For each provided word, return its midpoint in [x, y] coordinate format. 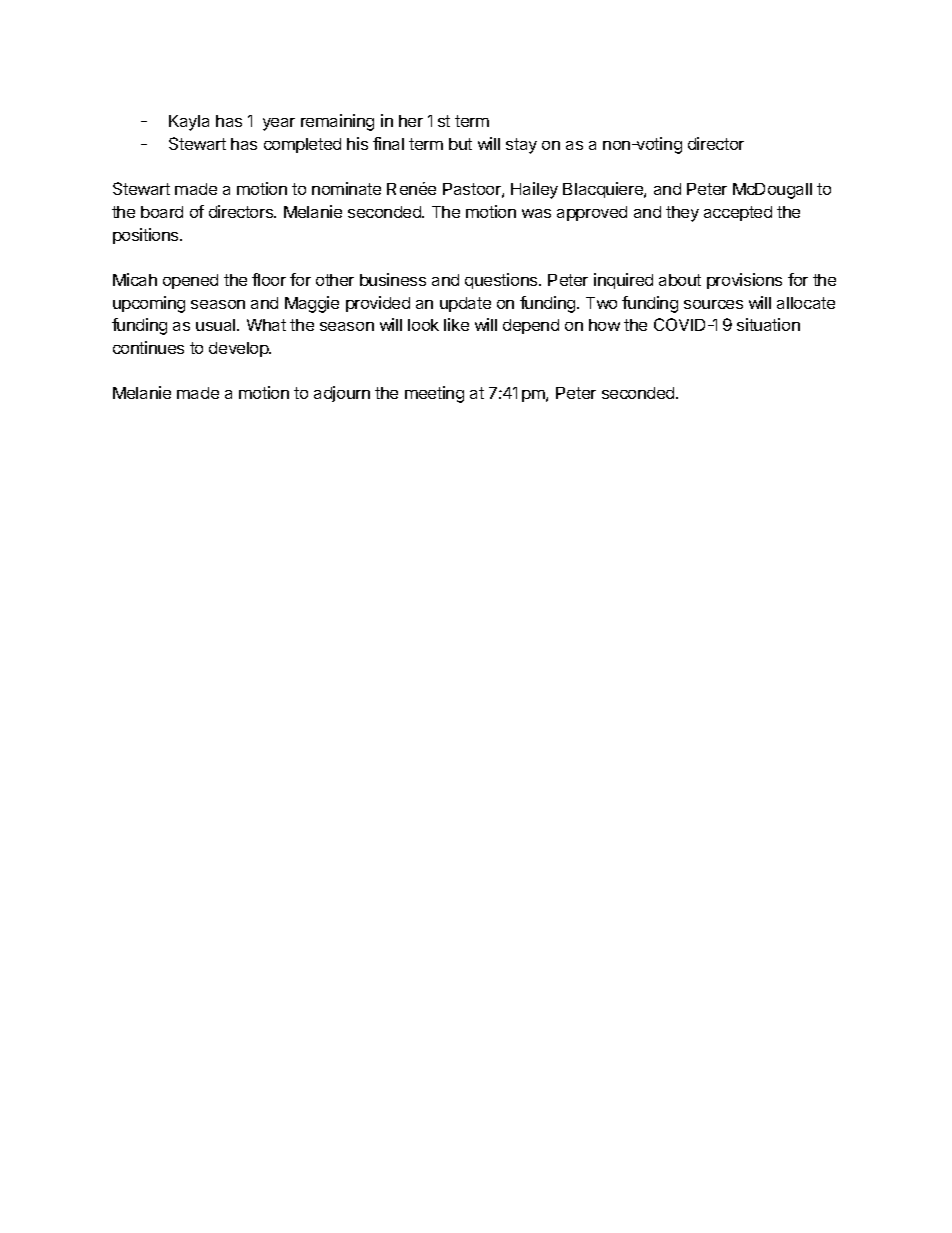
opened [190, 281]
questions [502, 281]
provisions [744, 281]
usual [217, 325]
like [456, 324]
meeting [434, 394]
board [162, 212]
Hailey [534, 190]
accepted [738, 213]
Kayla [189, 123]
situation [768, 324]
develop [240, 349]
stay [521, 146]
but [460, 144]
